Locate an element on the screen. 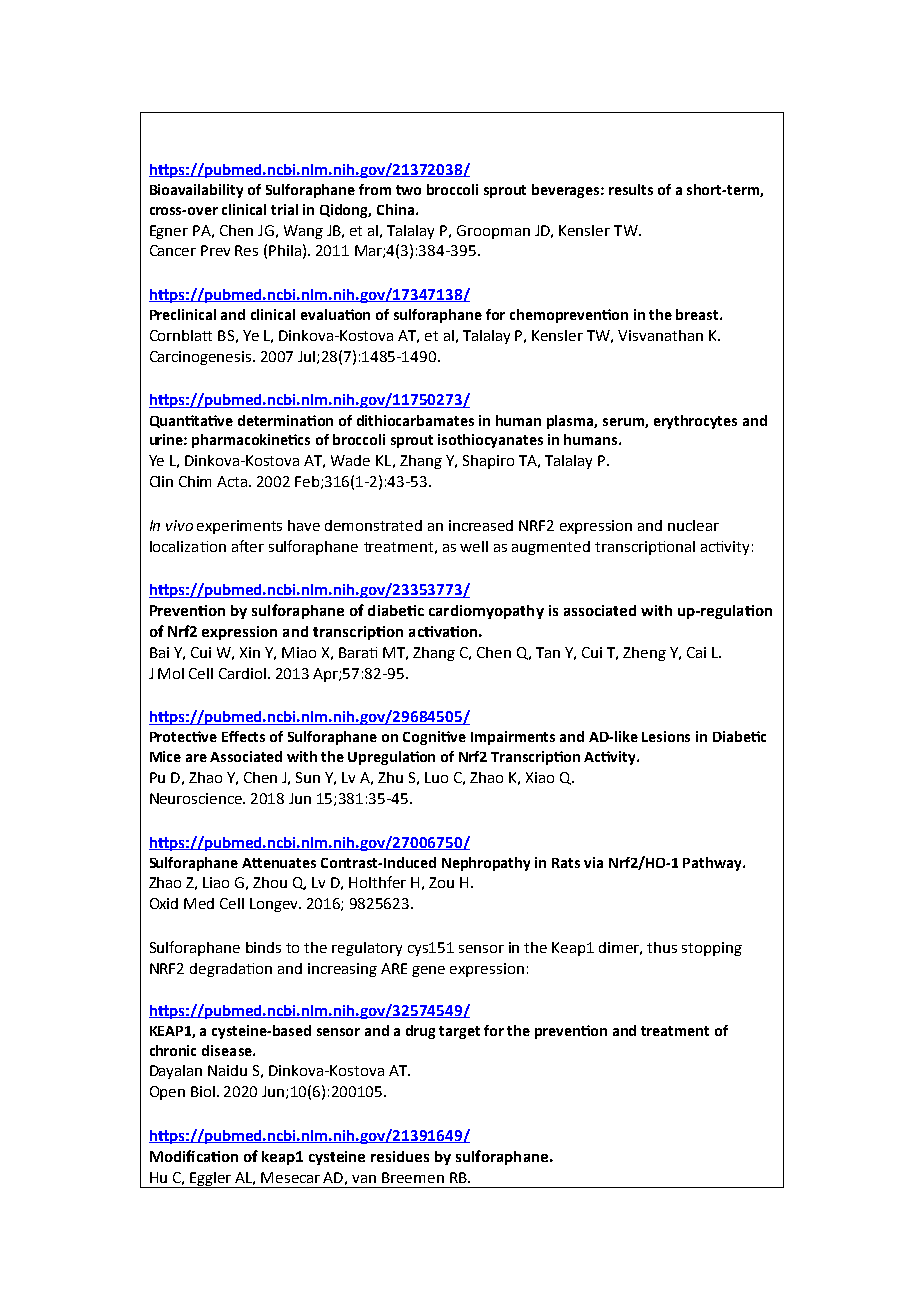 The image size is (924, 1308). regulatory is located at coordinates (367, 949).
